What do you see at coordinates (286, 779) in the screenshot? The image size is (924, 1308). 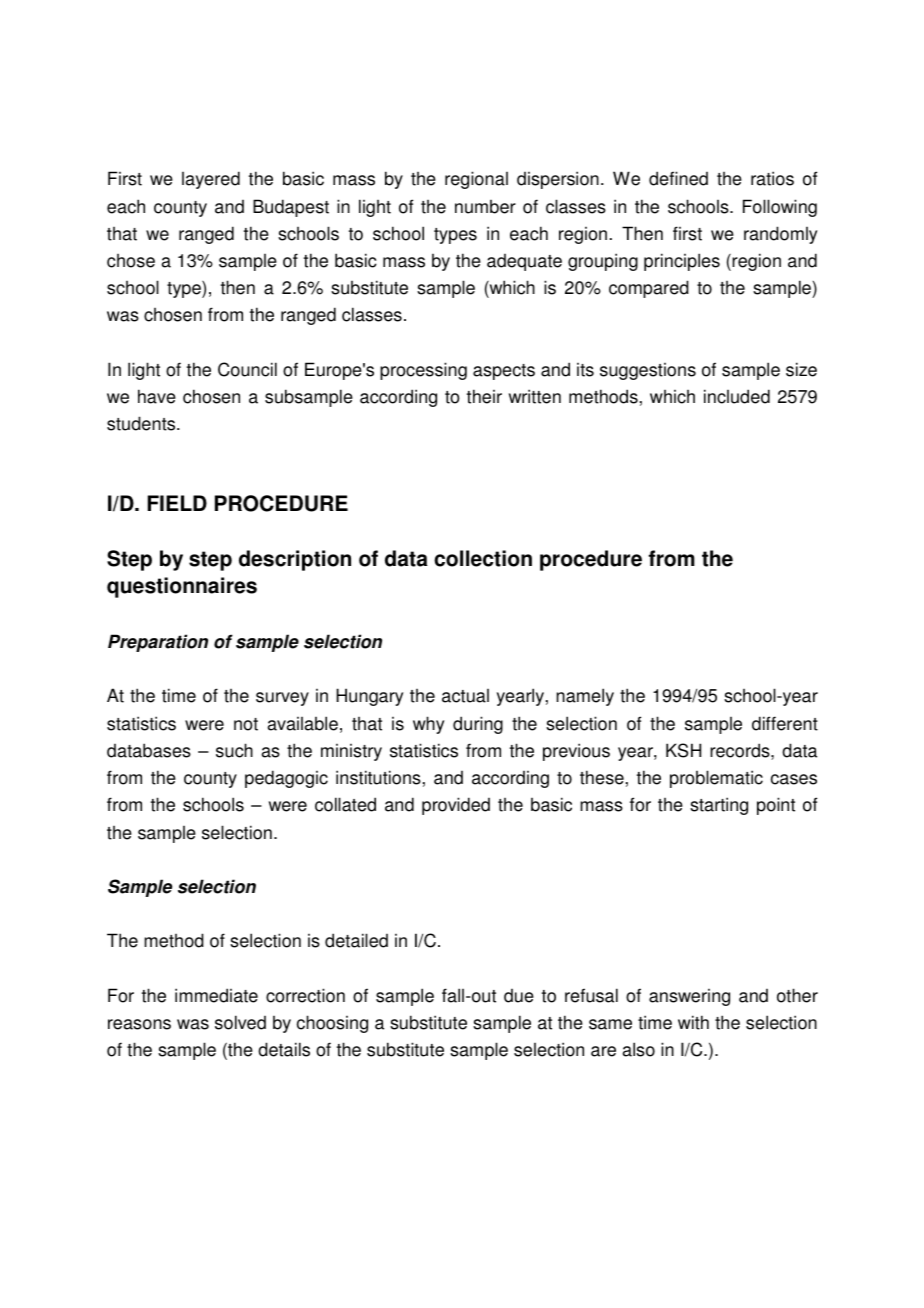 I see `pedagogic` at bounding box center [286, 779].
